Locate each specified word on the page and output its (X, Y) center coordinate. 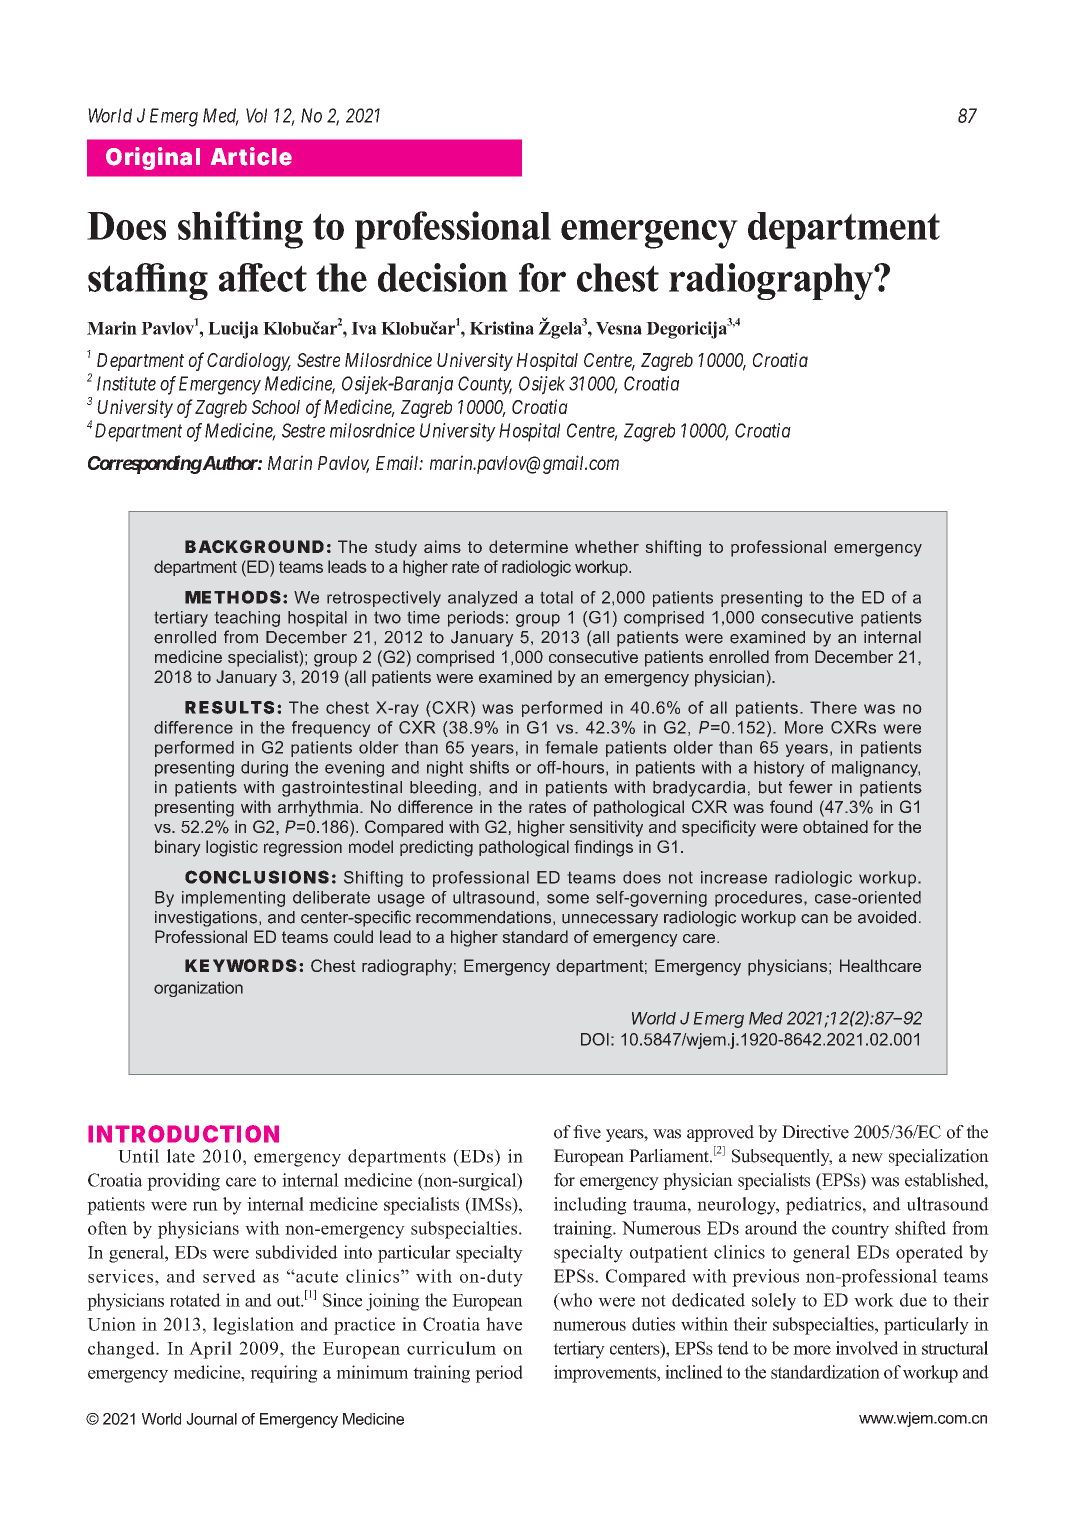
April (210, 1350)
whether (607, 546)
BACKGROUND (254, 546)
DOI (595, 1039)
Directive (815, 1132)
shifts (489, 767)
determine (528, 546)
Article (251, 156)
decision (443, 277)
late (181, 1156)
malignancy (876, 769)
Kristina (502, 328)
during (264, 769)
